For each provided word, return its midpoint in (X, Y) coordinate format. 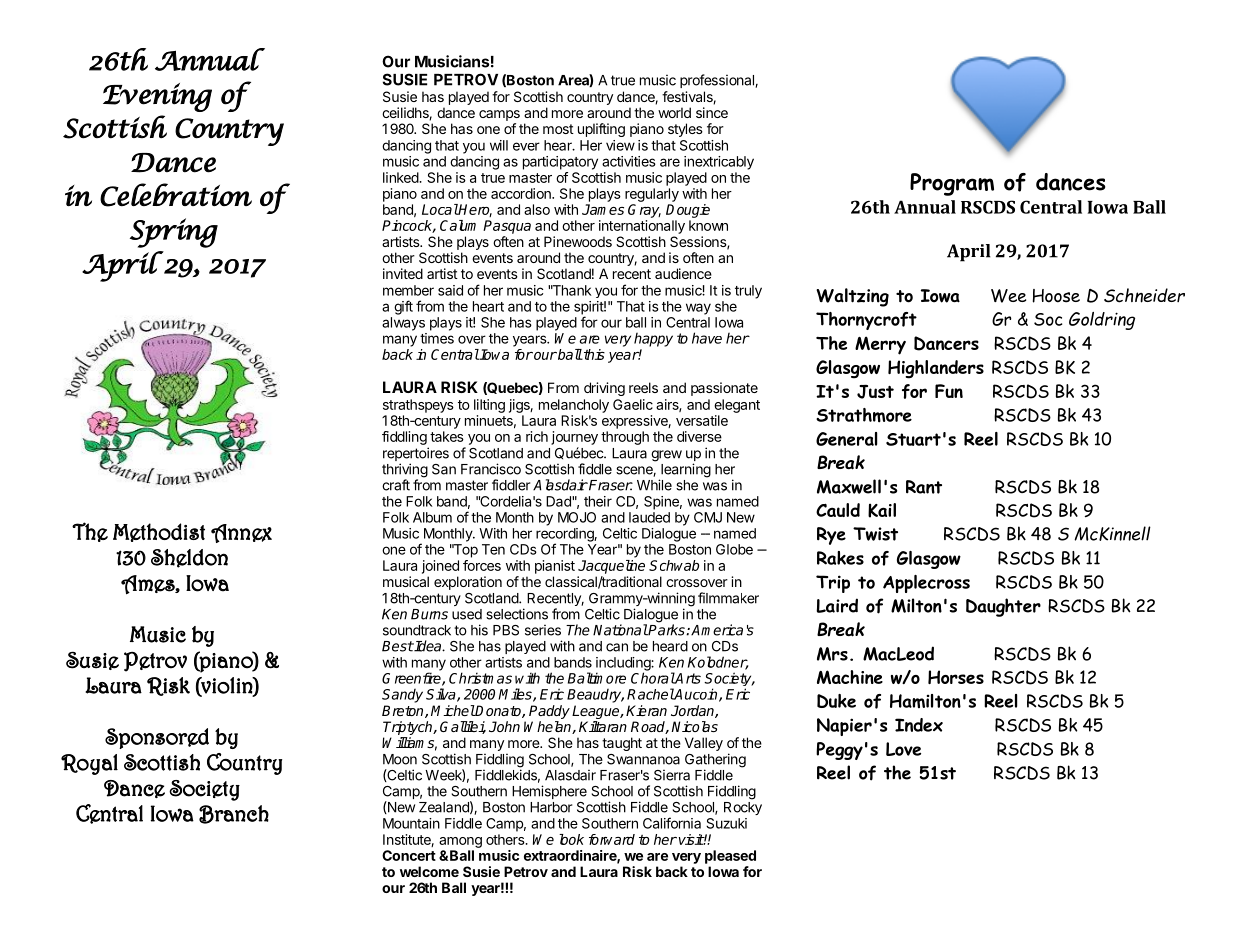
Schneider (1144, 295)
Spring (174, 233)
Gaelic (633, 404)
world (674, 112)
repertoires (416, 455)
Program (952, 184)
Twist (875, 534)
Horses (956, 677)
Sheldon (189, 558)
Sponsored (157, 738)
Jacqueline (611, 567)
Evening (157, 97)
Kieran (646, 710)
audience (683, 273)
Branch (234, 814)
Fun (949, 391)
